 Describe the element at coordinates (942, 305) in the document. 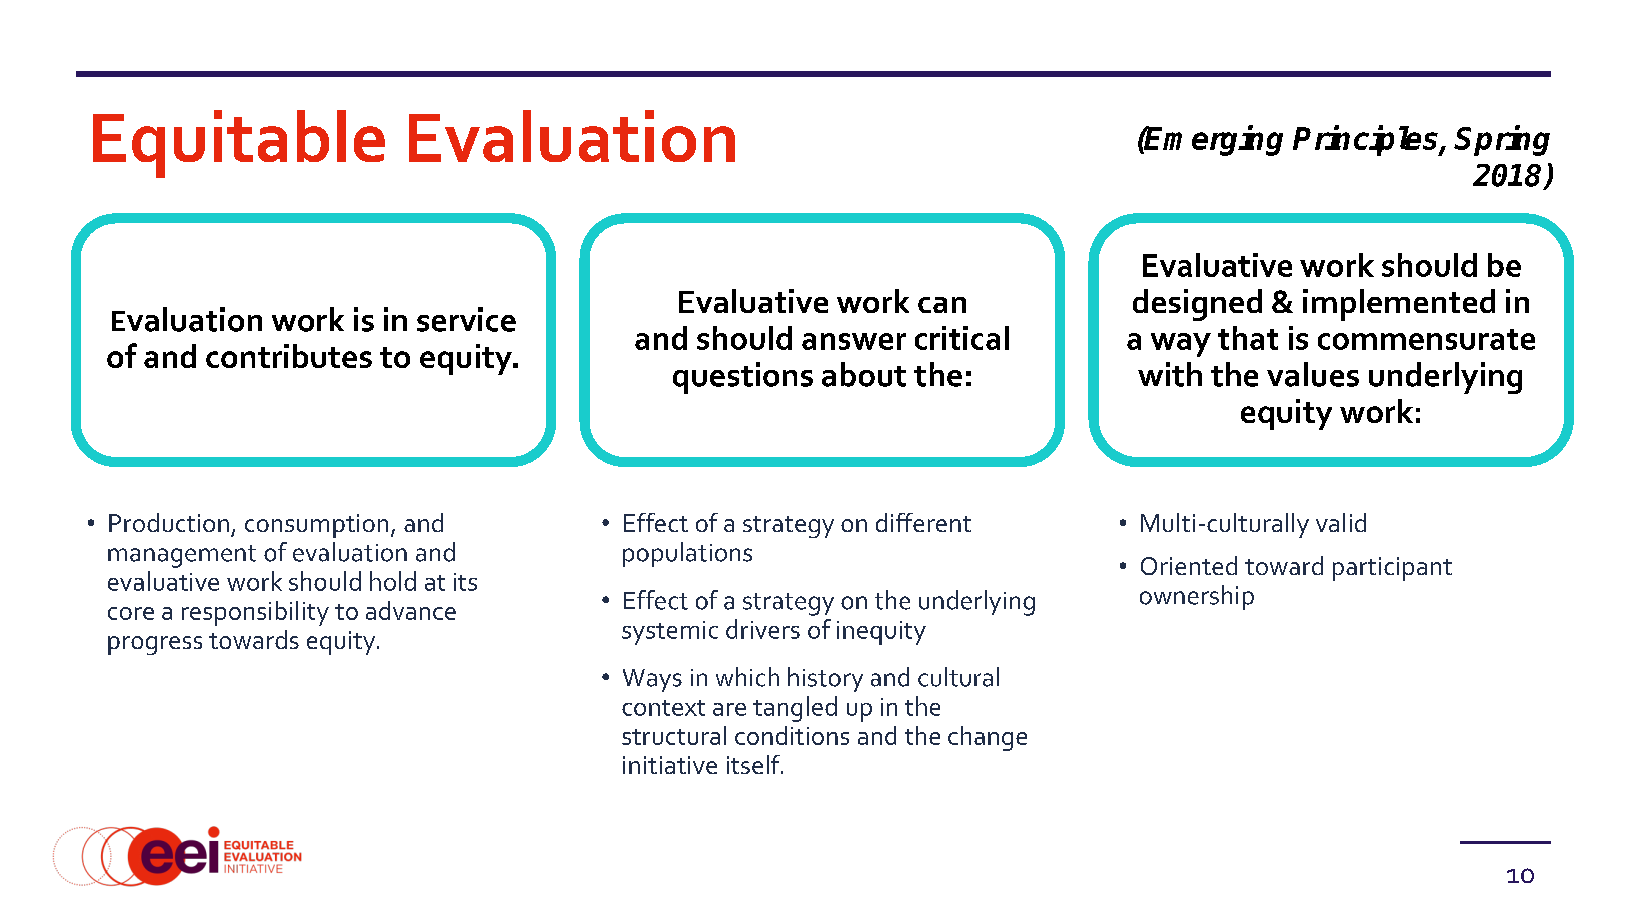

I see `can` at that location.
